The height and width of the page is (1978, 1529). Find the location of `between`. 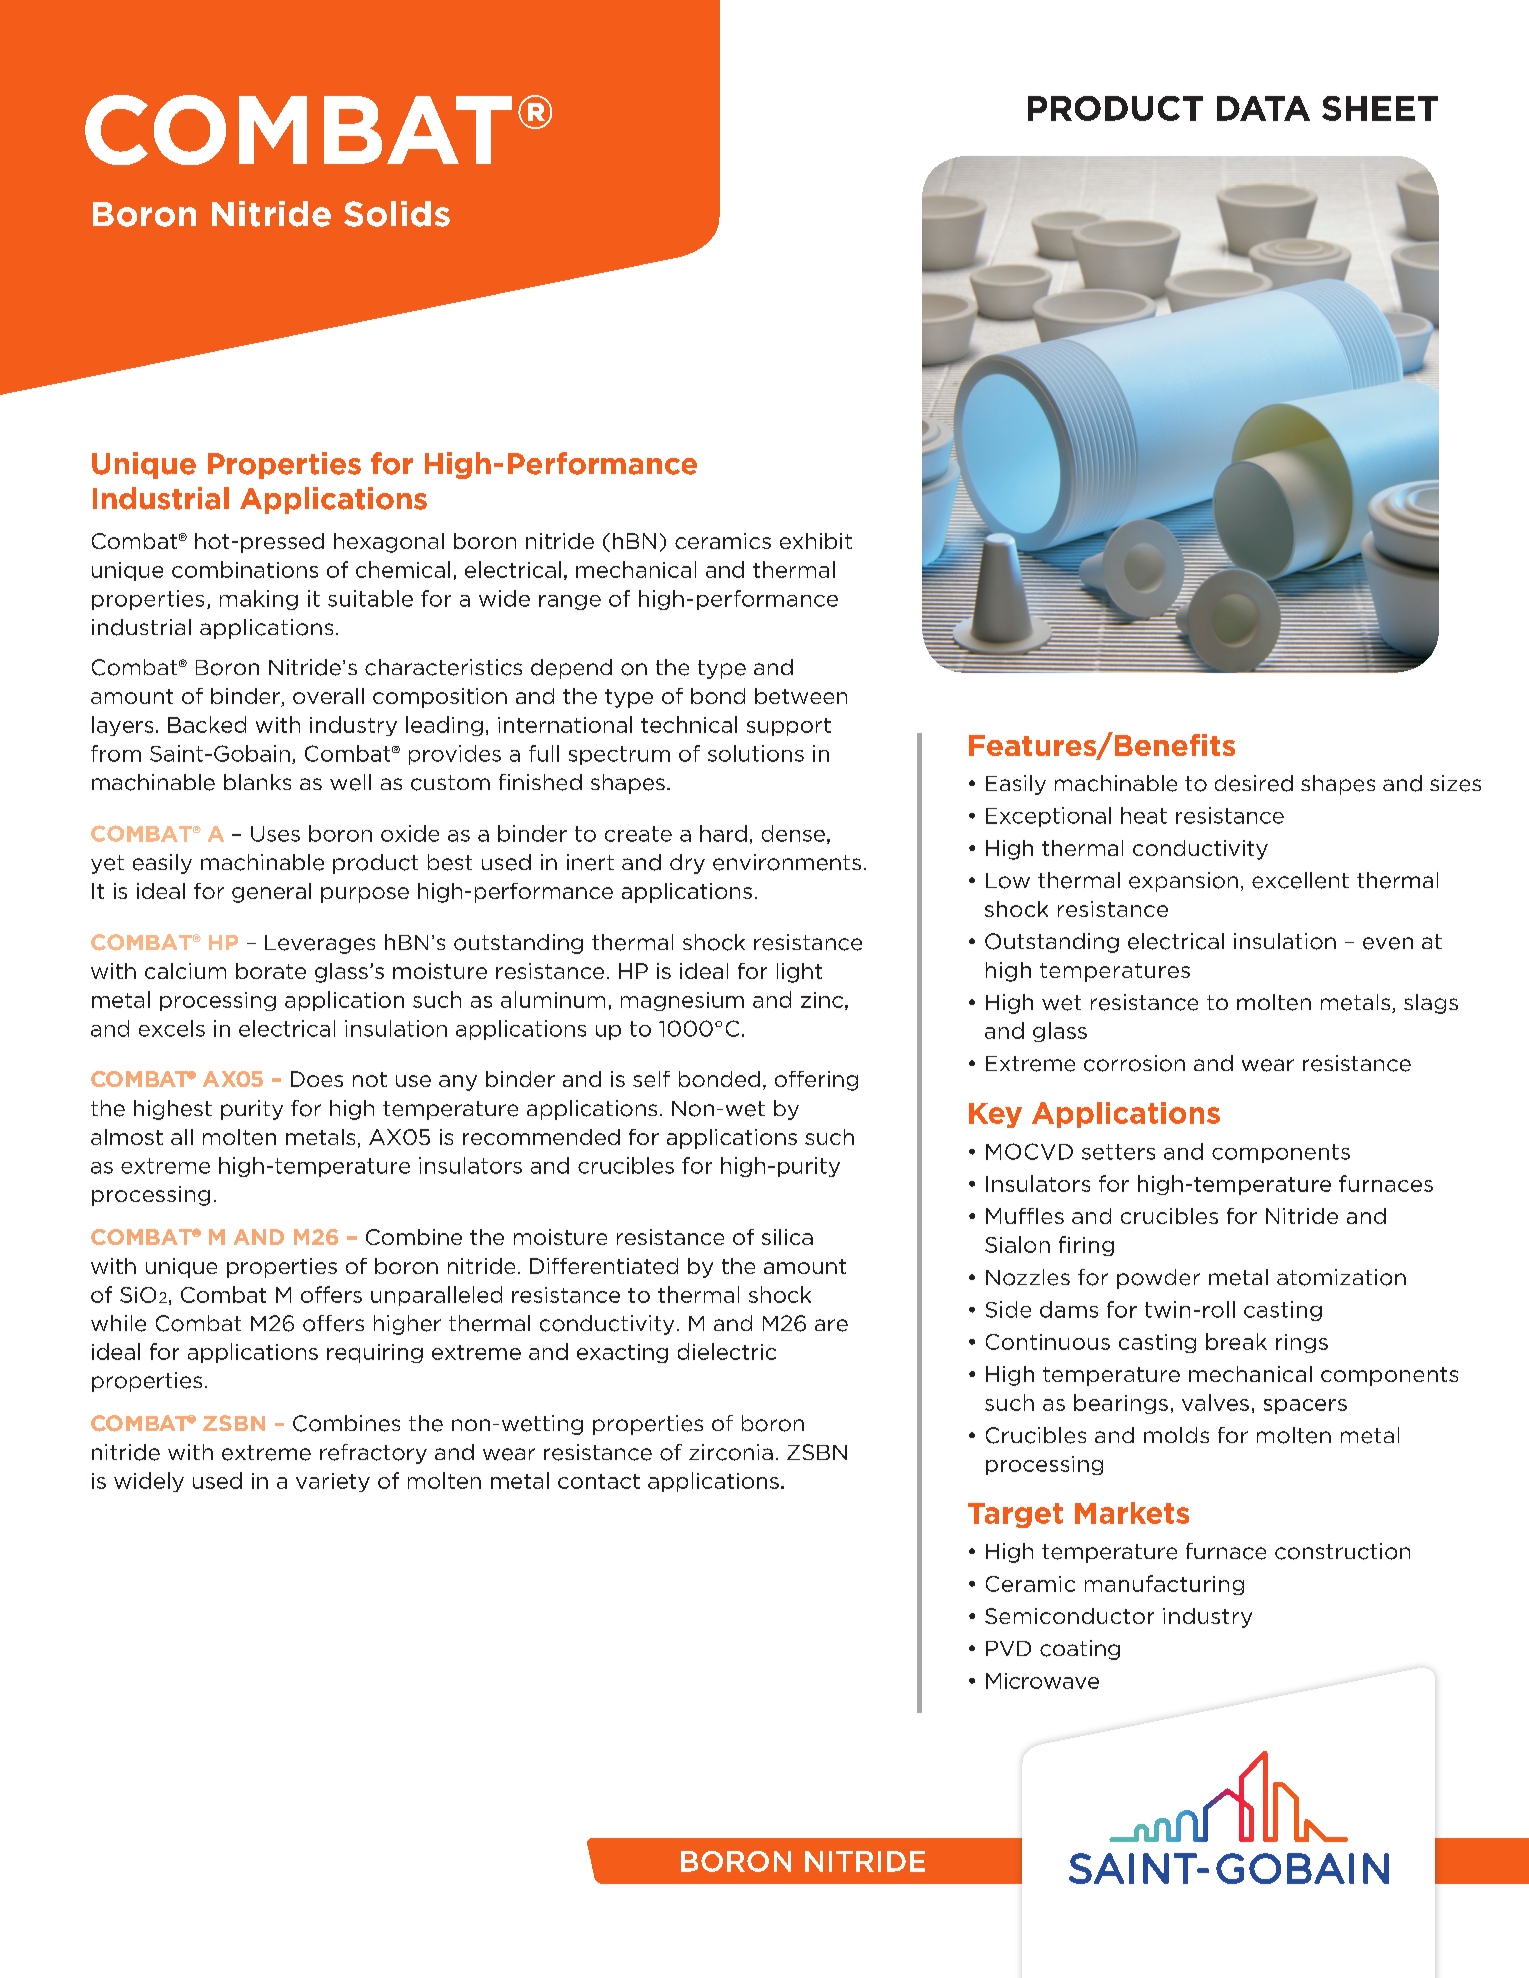

between is located at coordinates (801, 696).
